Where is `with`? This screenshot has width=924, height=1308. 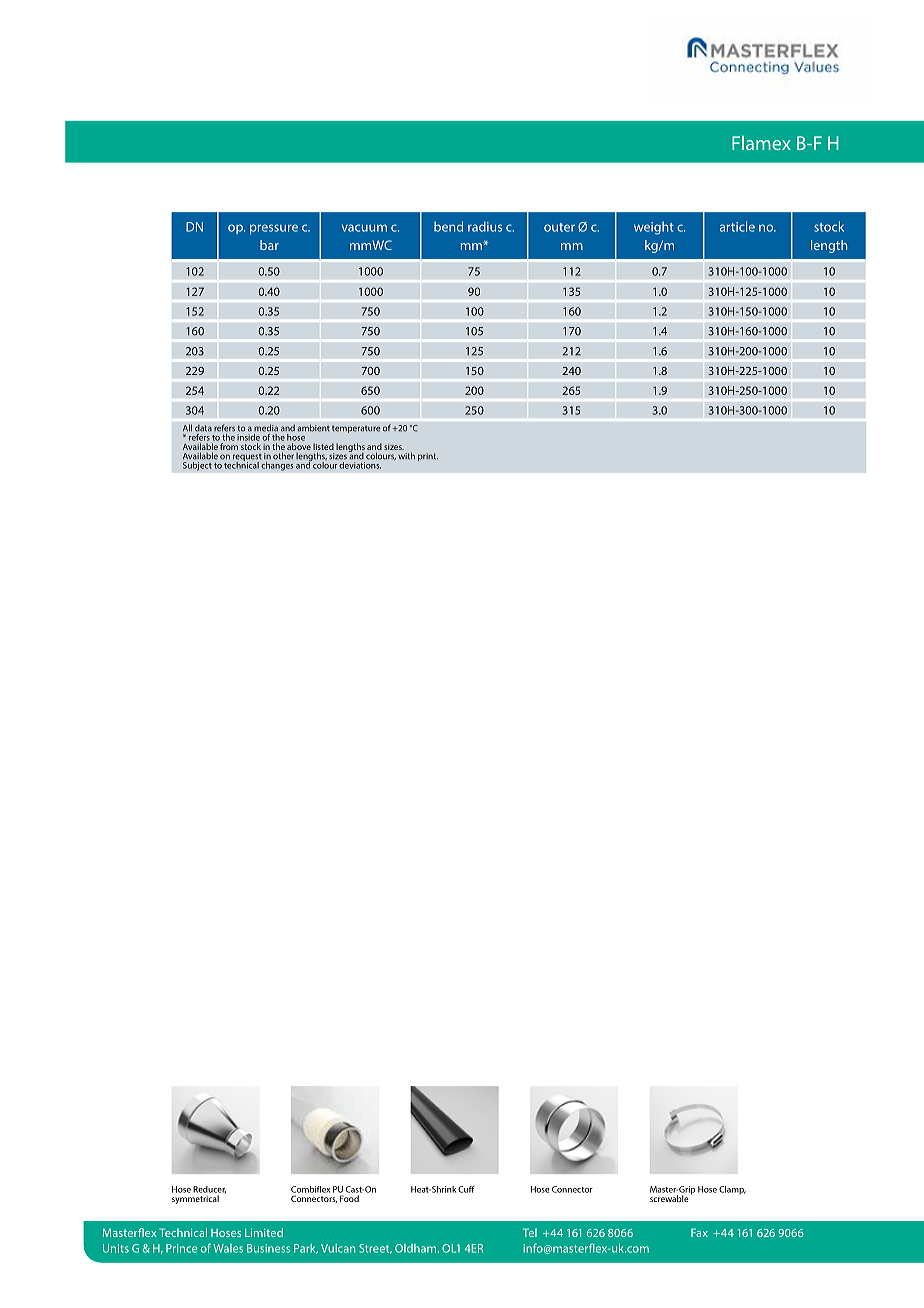
with is located at coordinates (406, 456).
